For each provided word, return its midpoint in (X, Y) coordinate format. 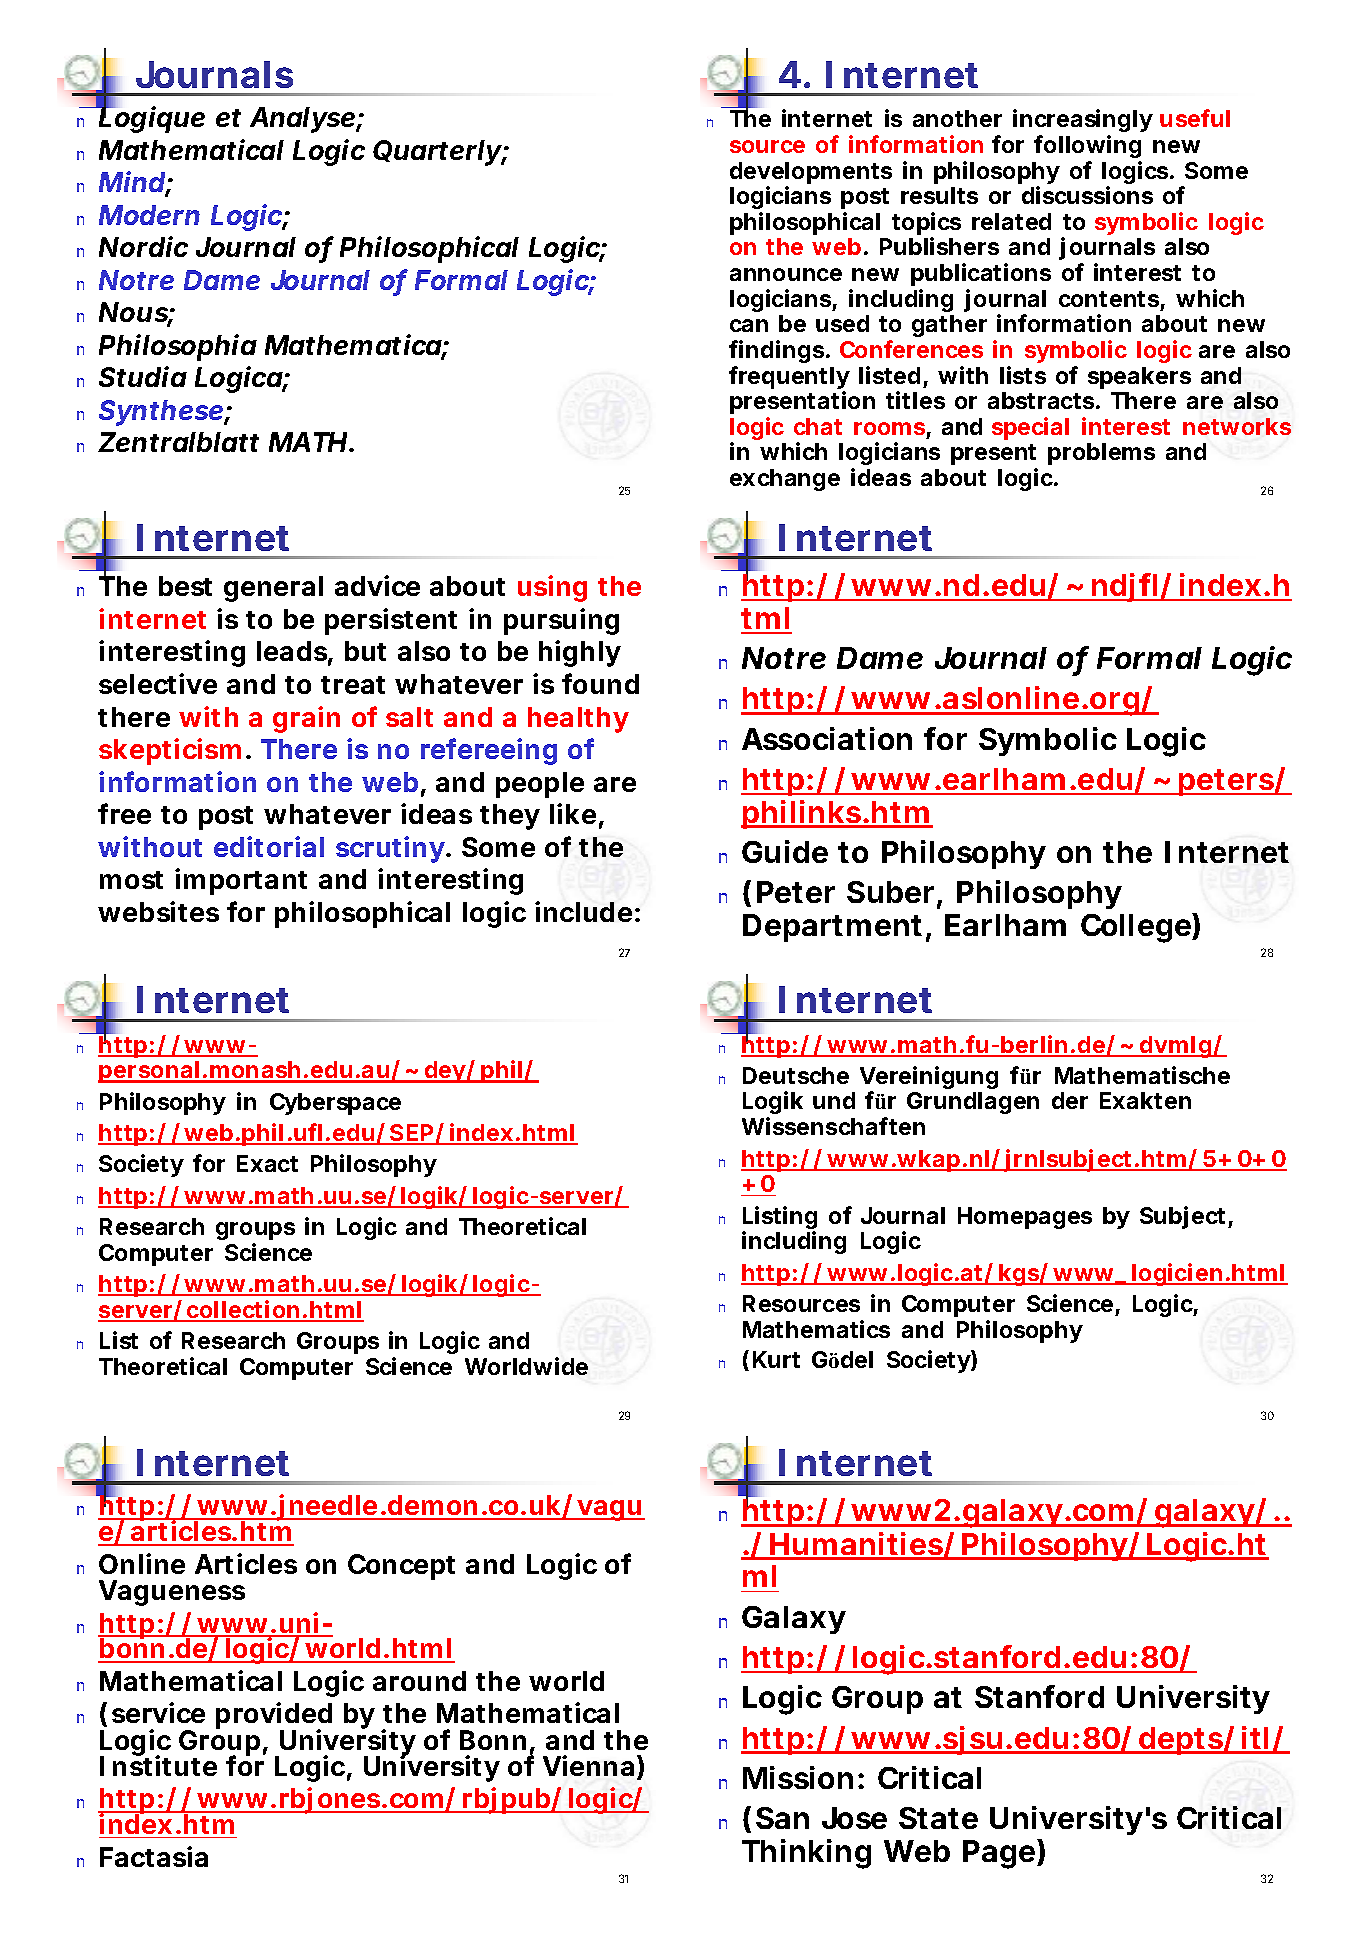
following (1087, 146)
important (241, 881)
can (749, 325)
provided (274, 1717)
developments (811, 174)
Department (832, 928)
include (583, 911)
